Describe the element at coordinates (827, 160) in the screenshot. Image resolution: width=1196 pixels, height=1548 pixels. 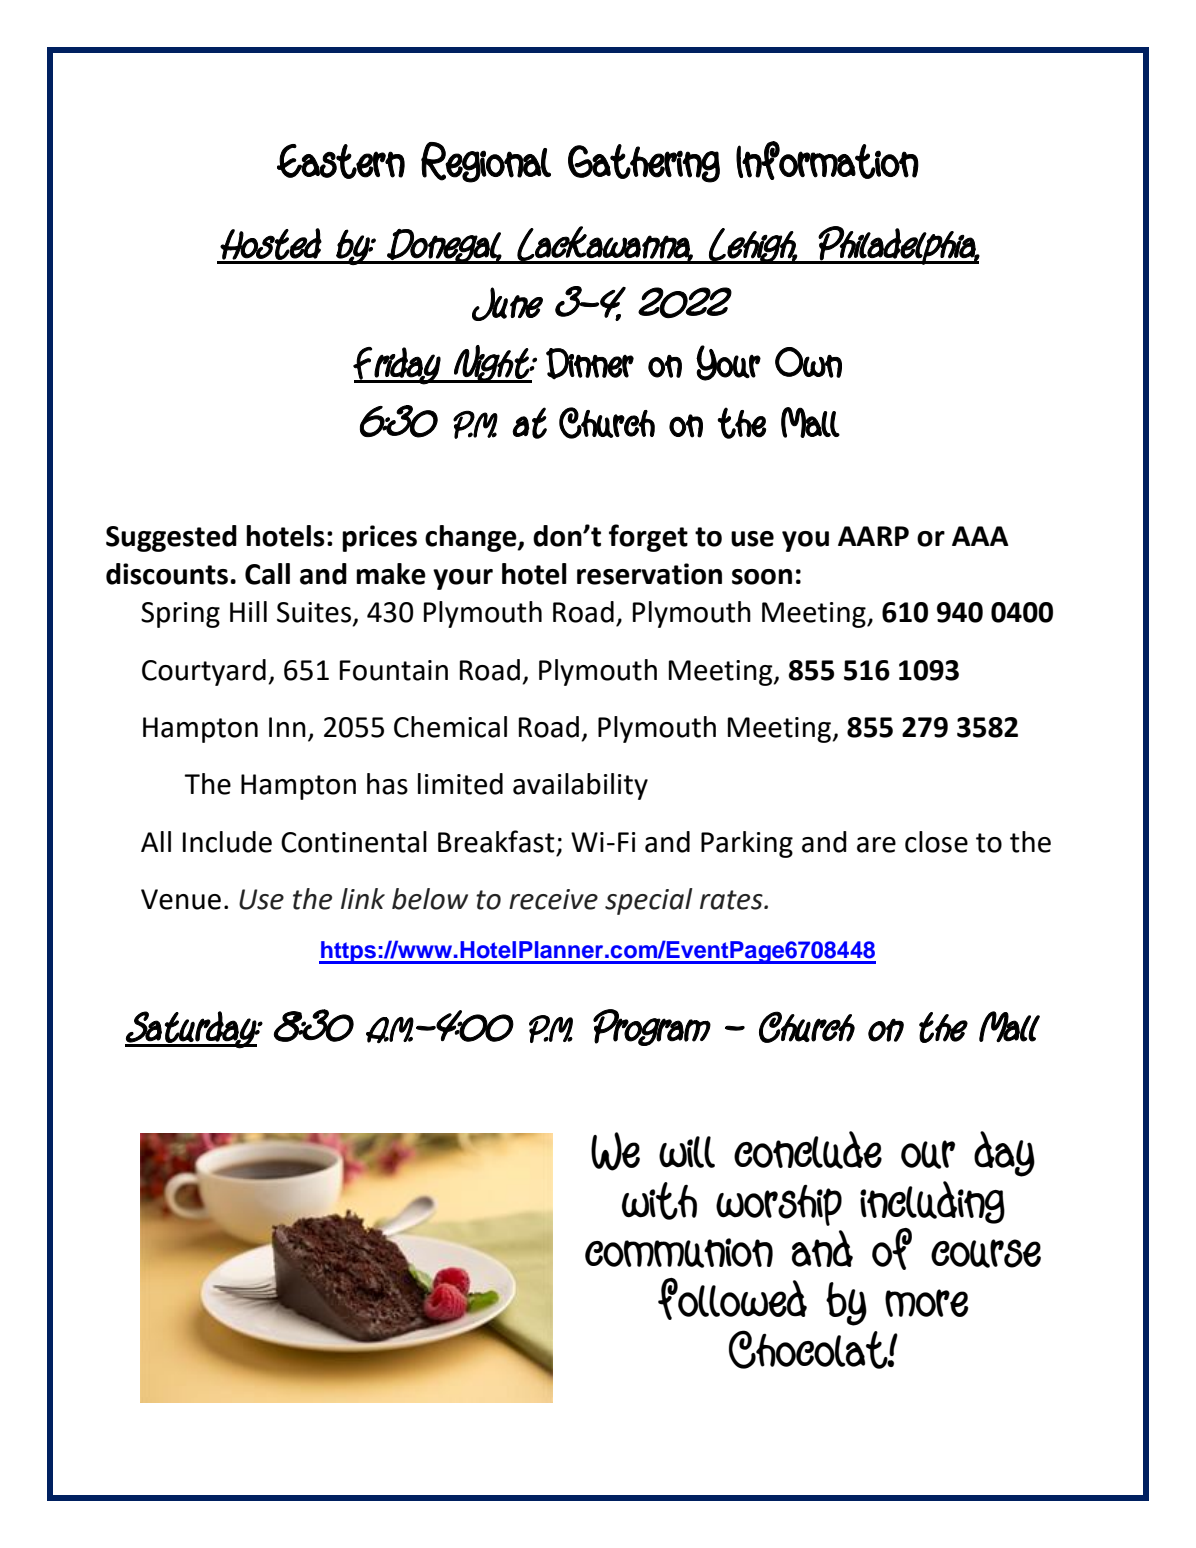
I see `Information` at that location.
